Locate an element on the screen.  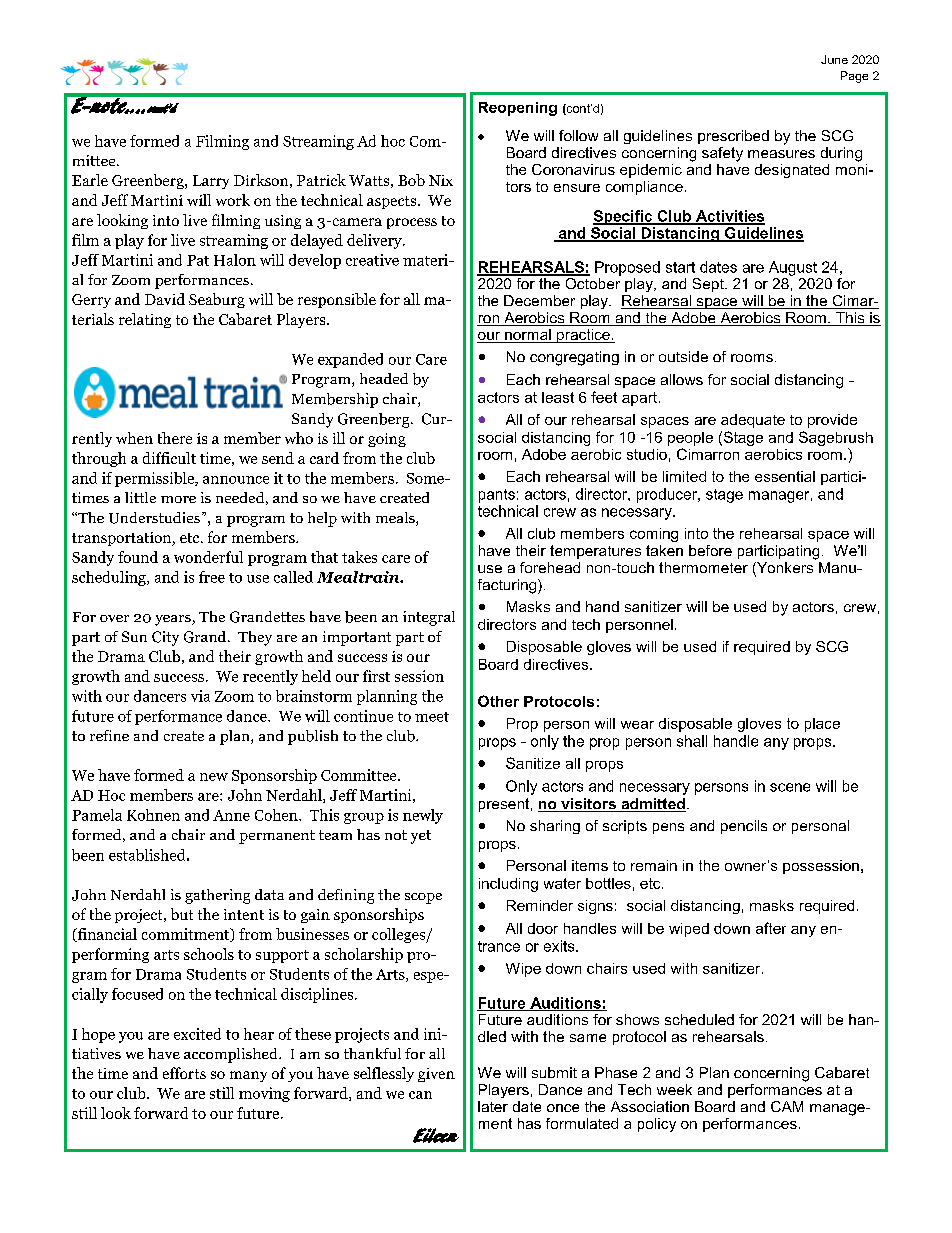
Larry is located at coordinates (211, 182).
